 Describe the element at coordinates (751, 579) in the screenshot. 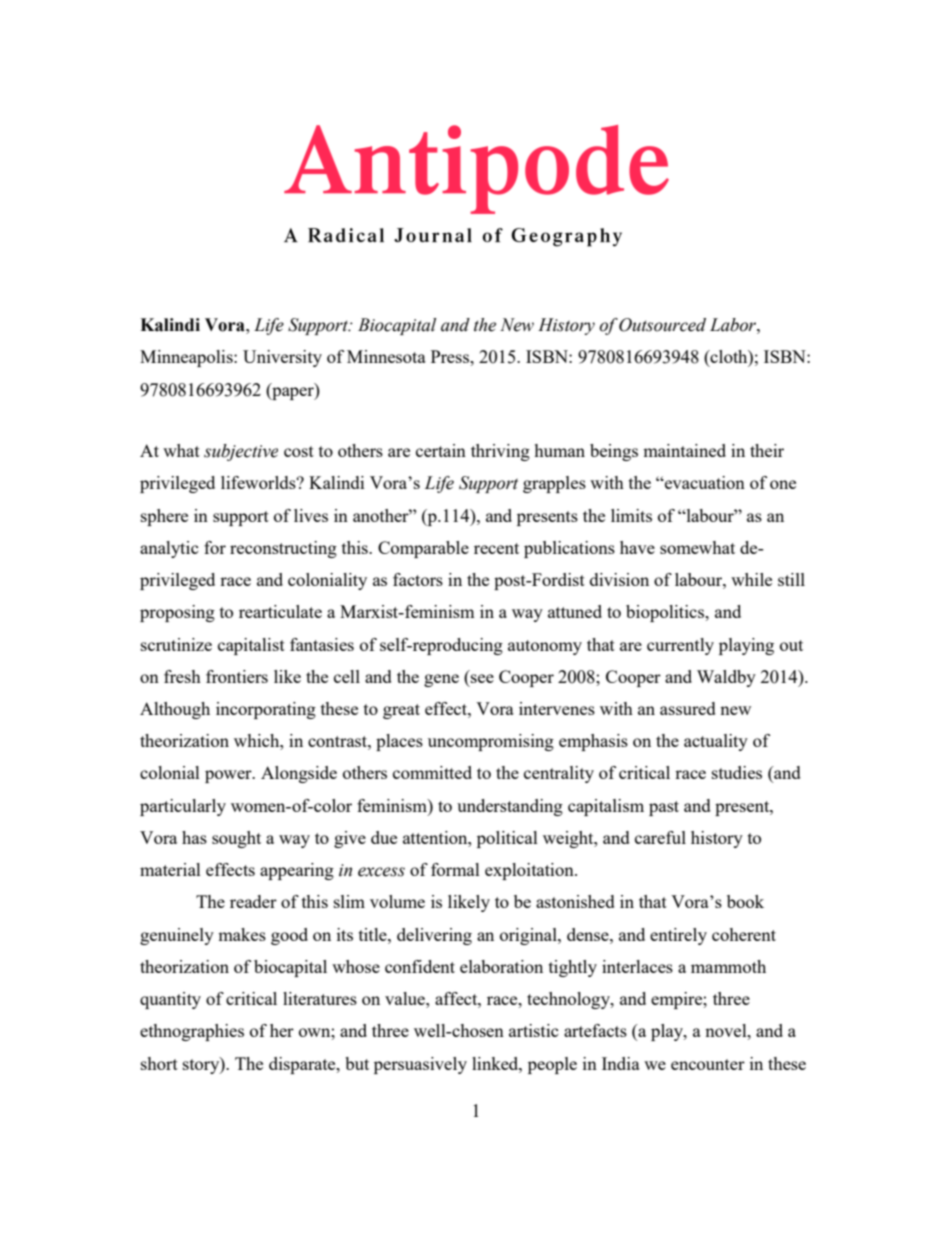

I see `while` at that location.
